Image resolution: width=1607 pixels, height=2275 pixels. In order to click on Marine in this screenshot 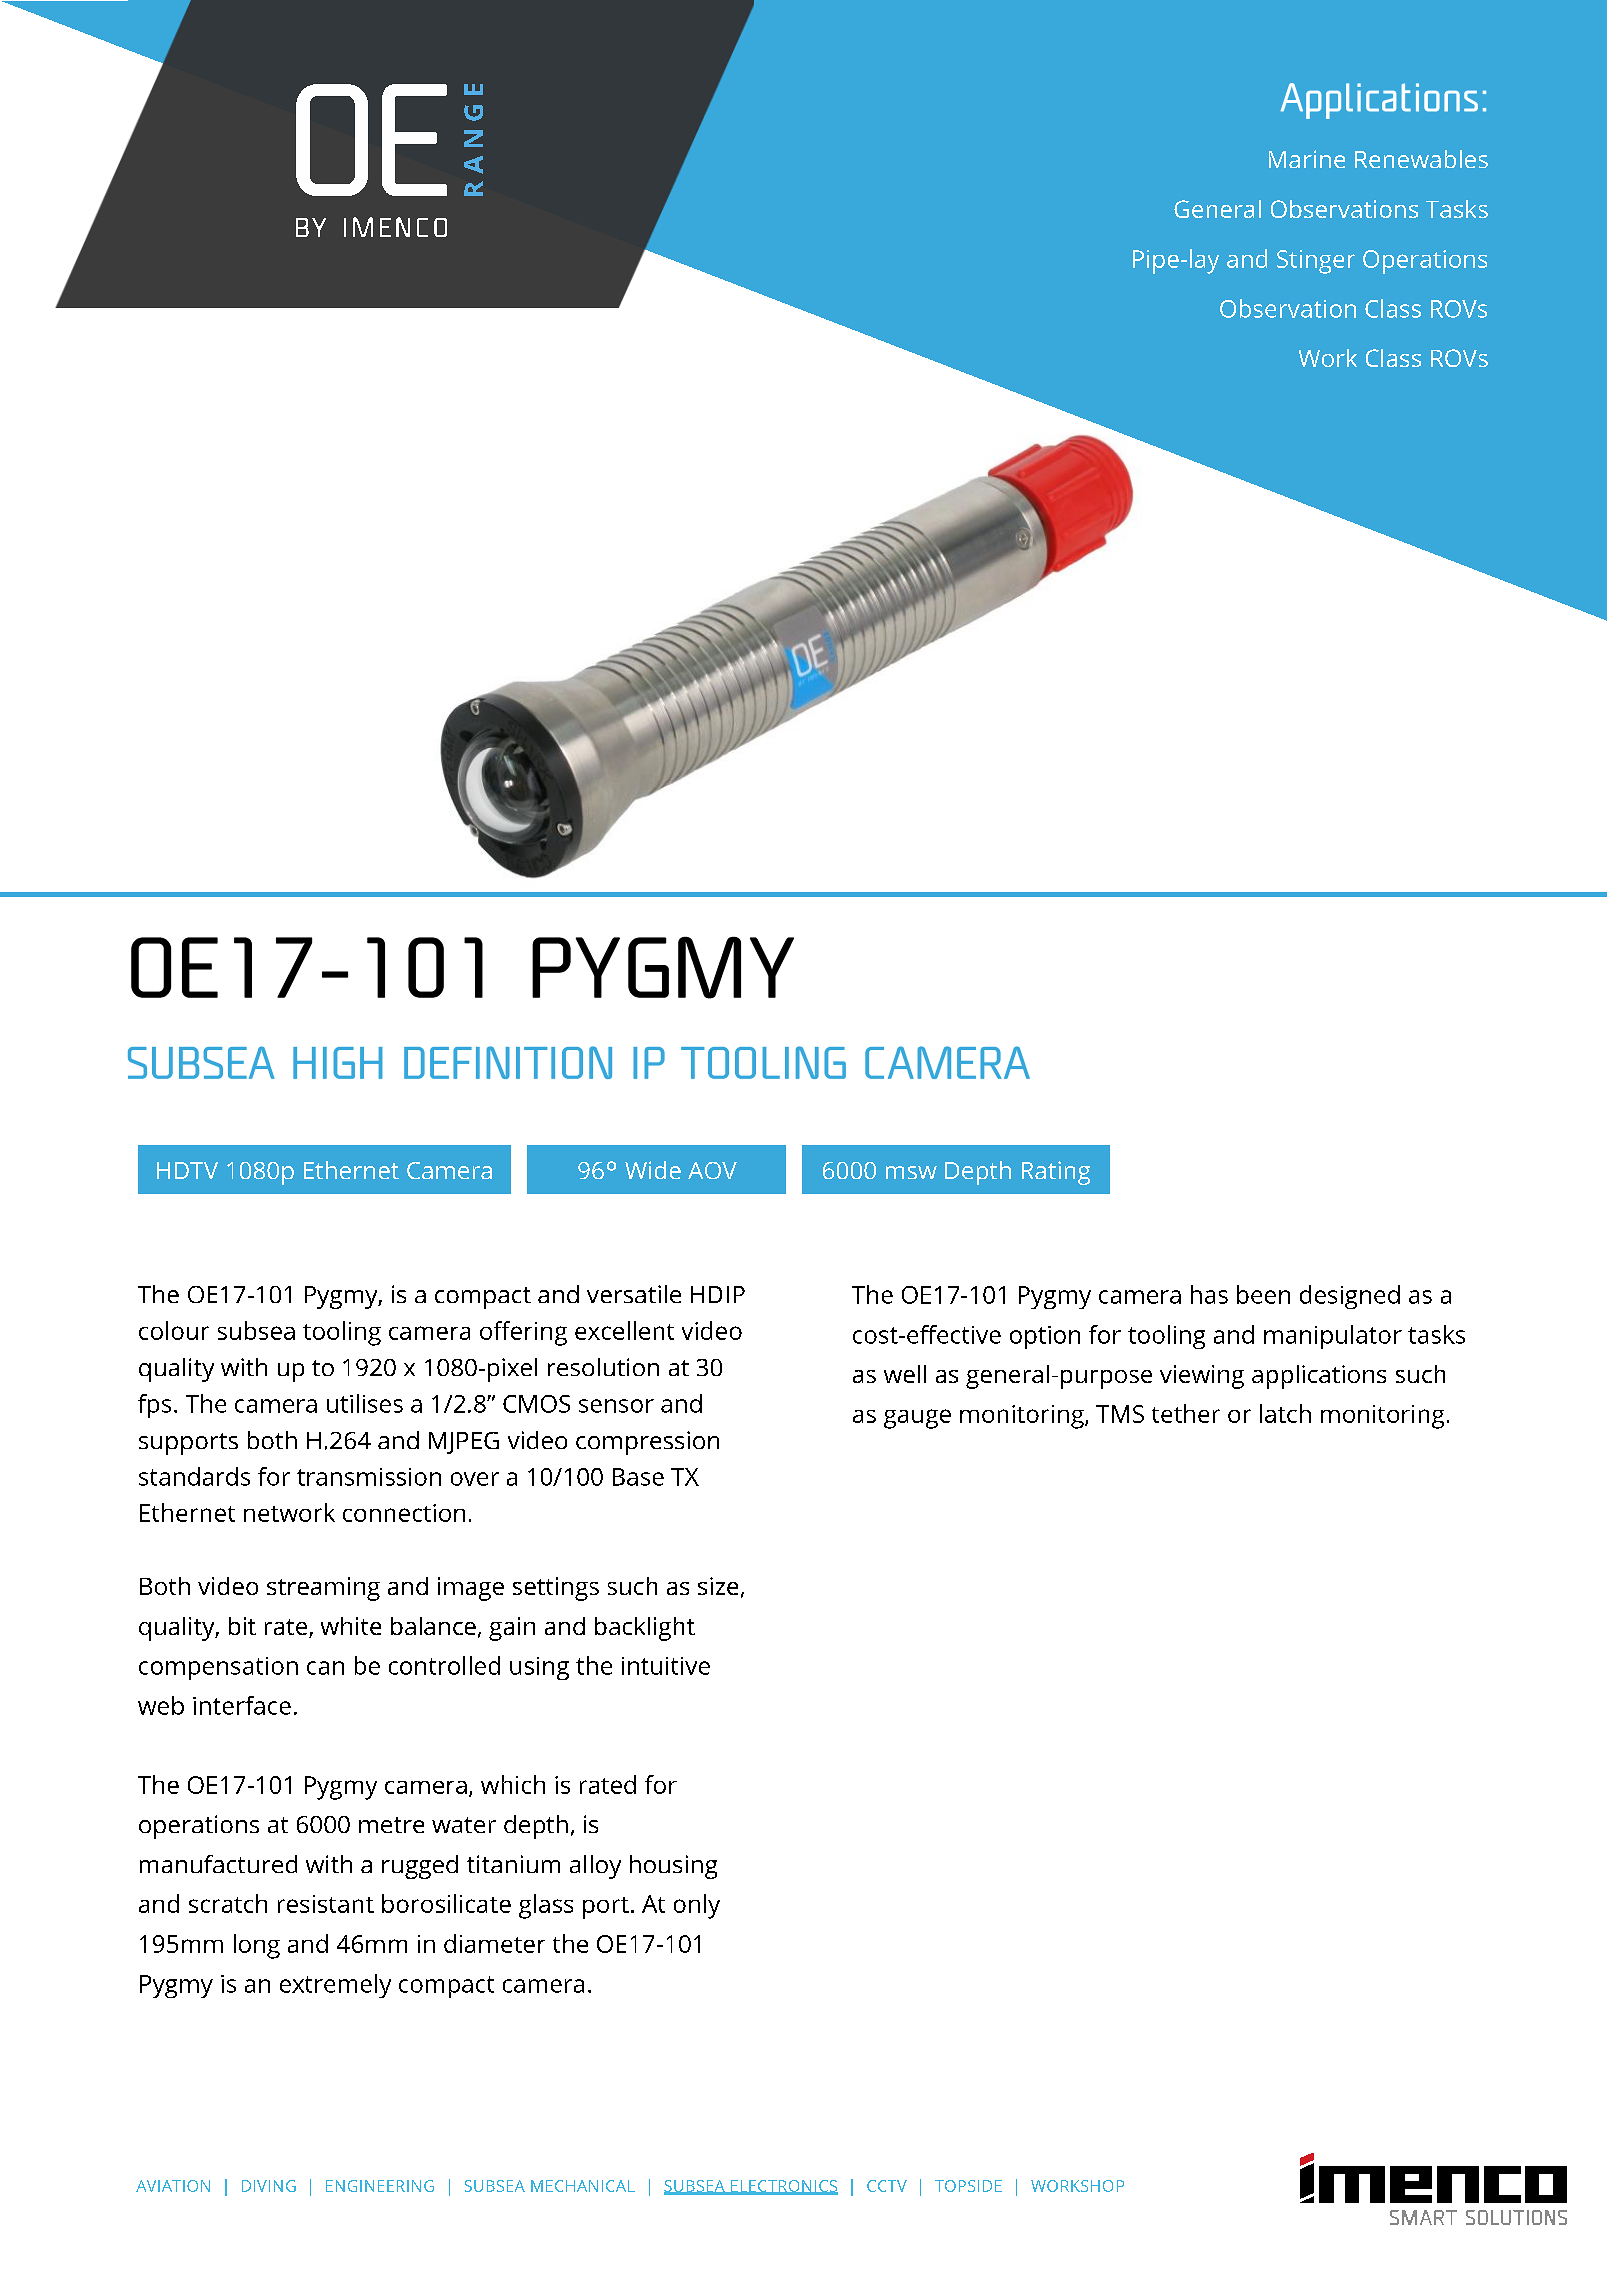, I will do `click(1307, 159)`.
